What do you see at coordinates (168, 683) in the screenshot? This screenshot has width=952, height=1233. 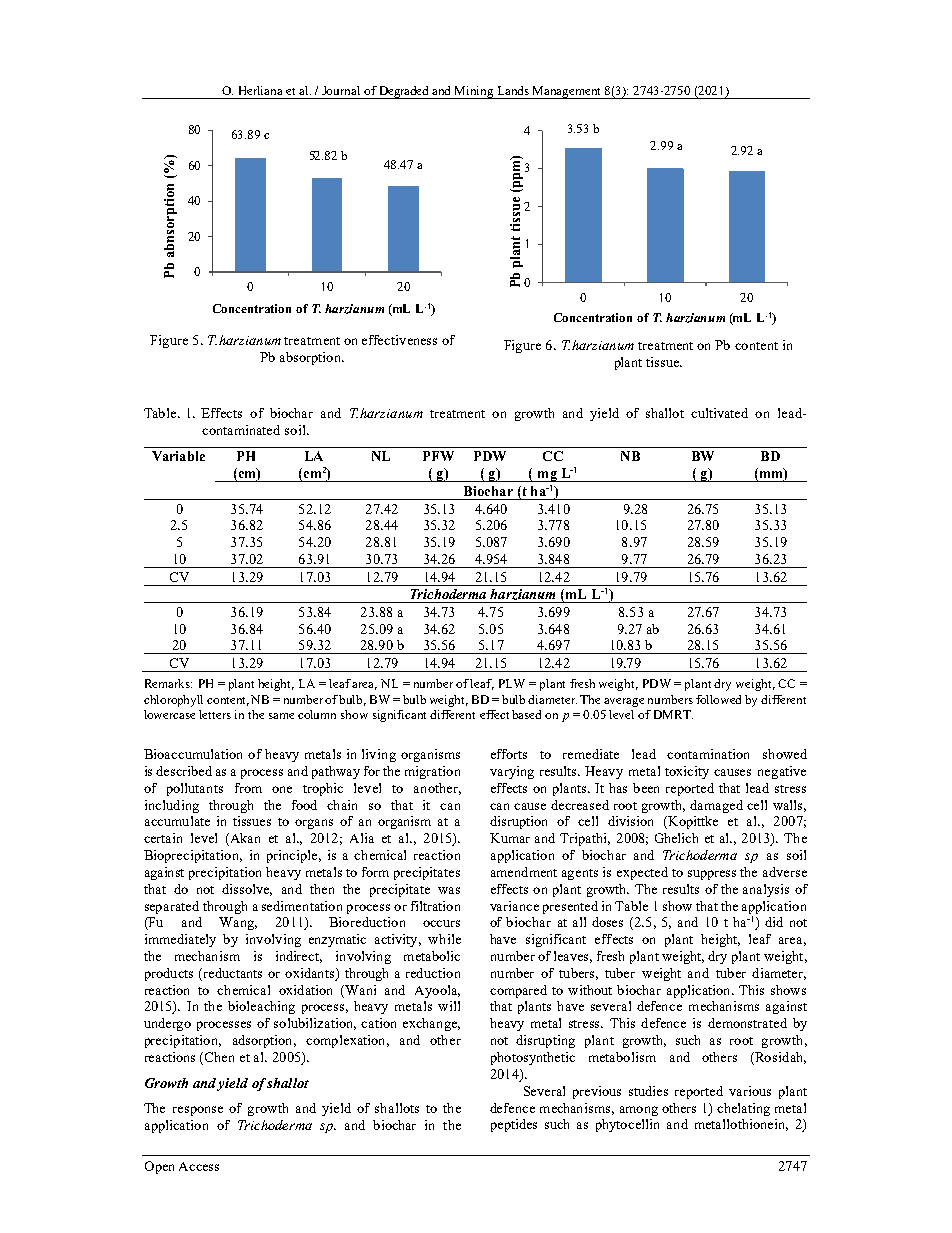 I see `Remarks` at bounding box center [168, 683].
